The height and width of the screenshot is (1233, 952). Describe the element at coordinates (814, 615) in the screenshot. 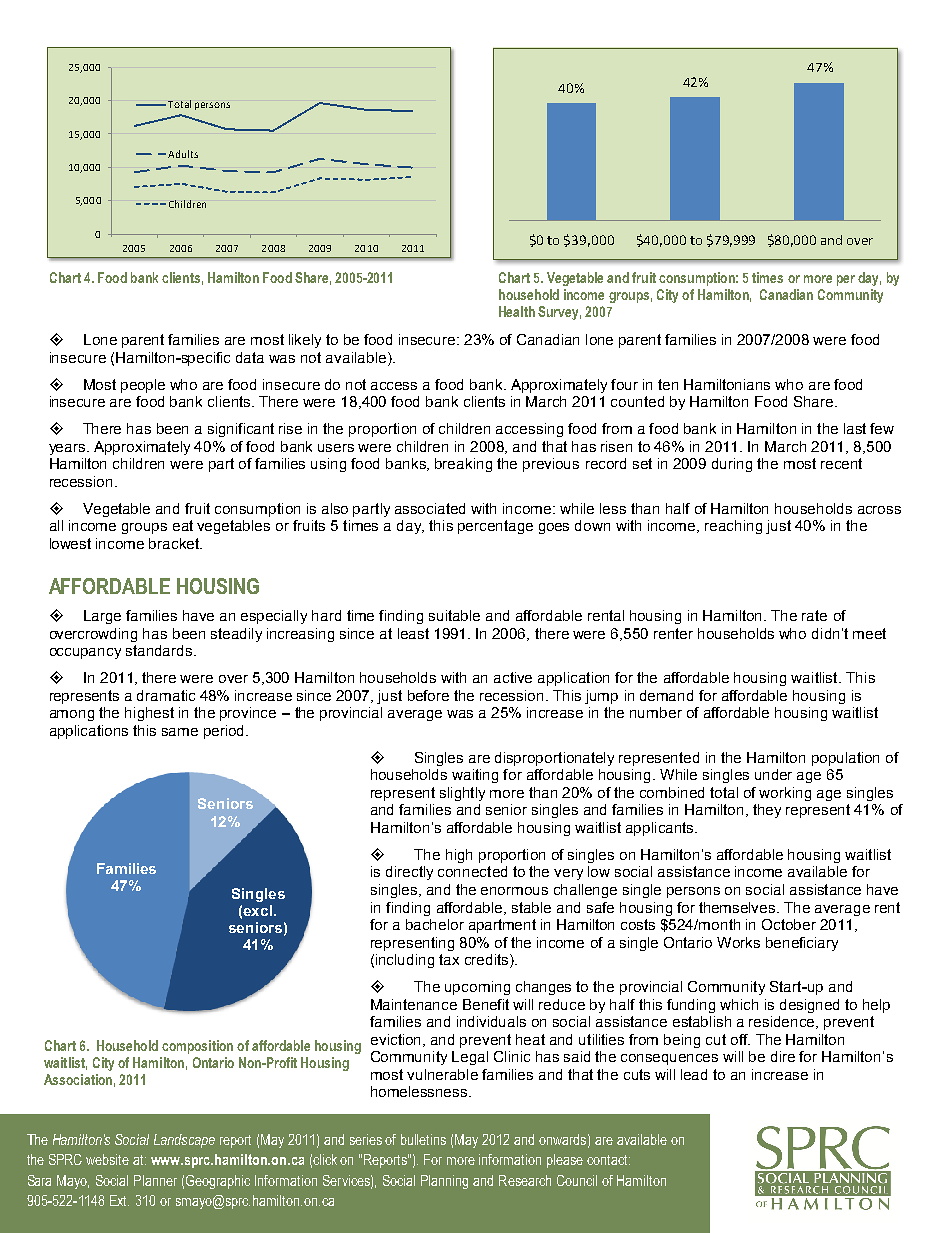

I see `rate` at that location.
